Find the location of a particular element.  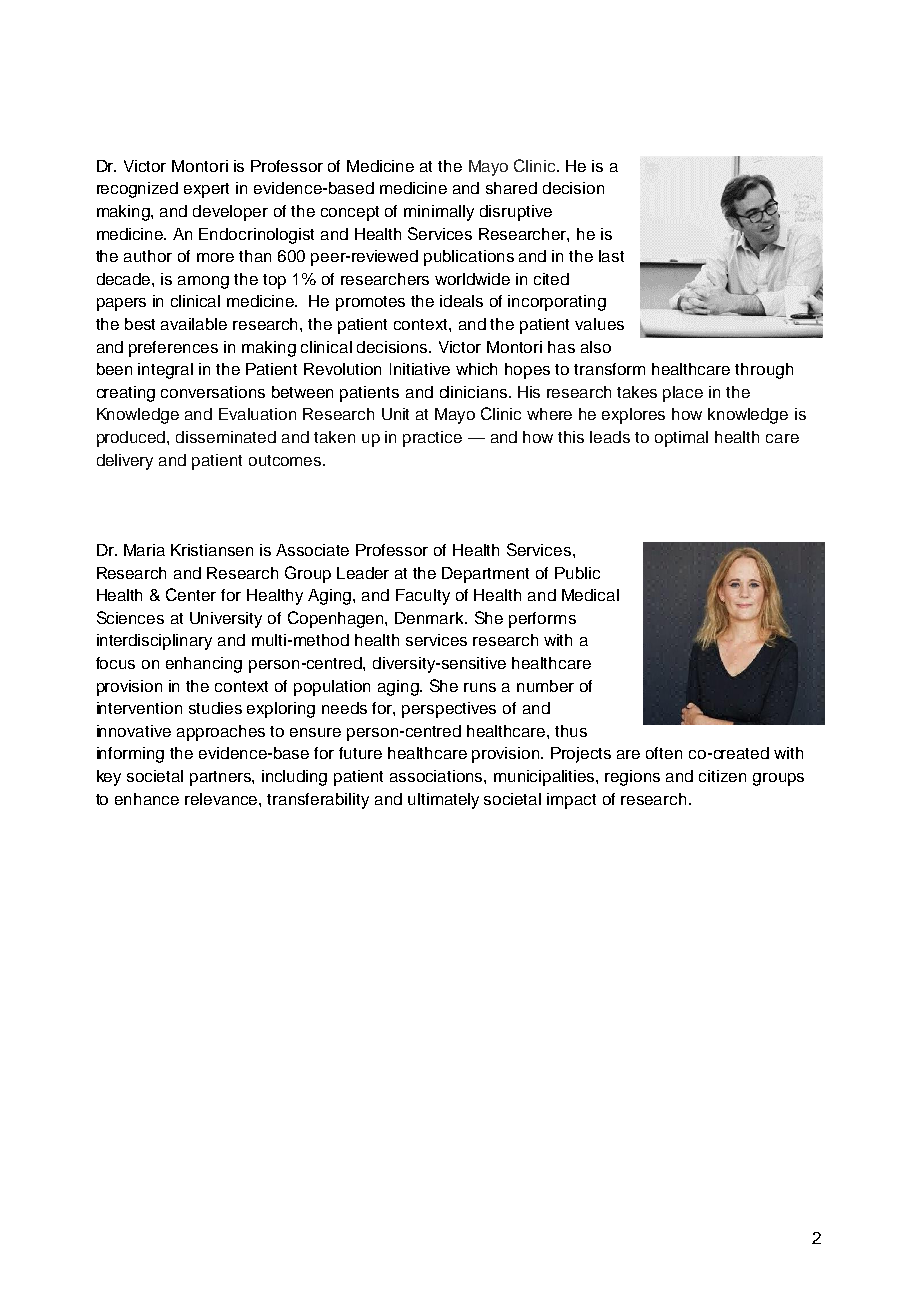

enhance is located at coordinates (147, 799).
